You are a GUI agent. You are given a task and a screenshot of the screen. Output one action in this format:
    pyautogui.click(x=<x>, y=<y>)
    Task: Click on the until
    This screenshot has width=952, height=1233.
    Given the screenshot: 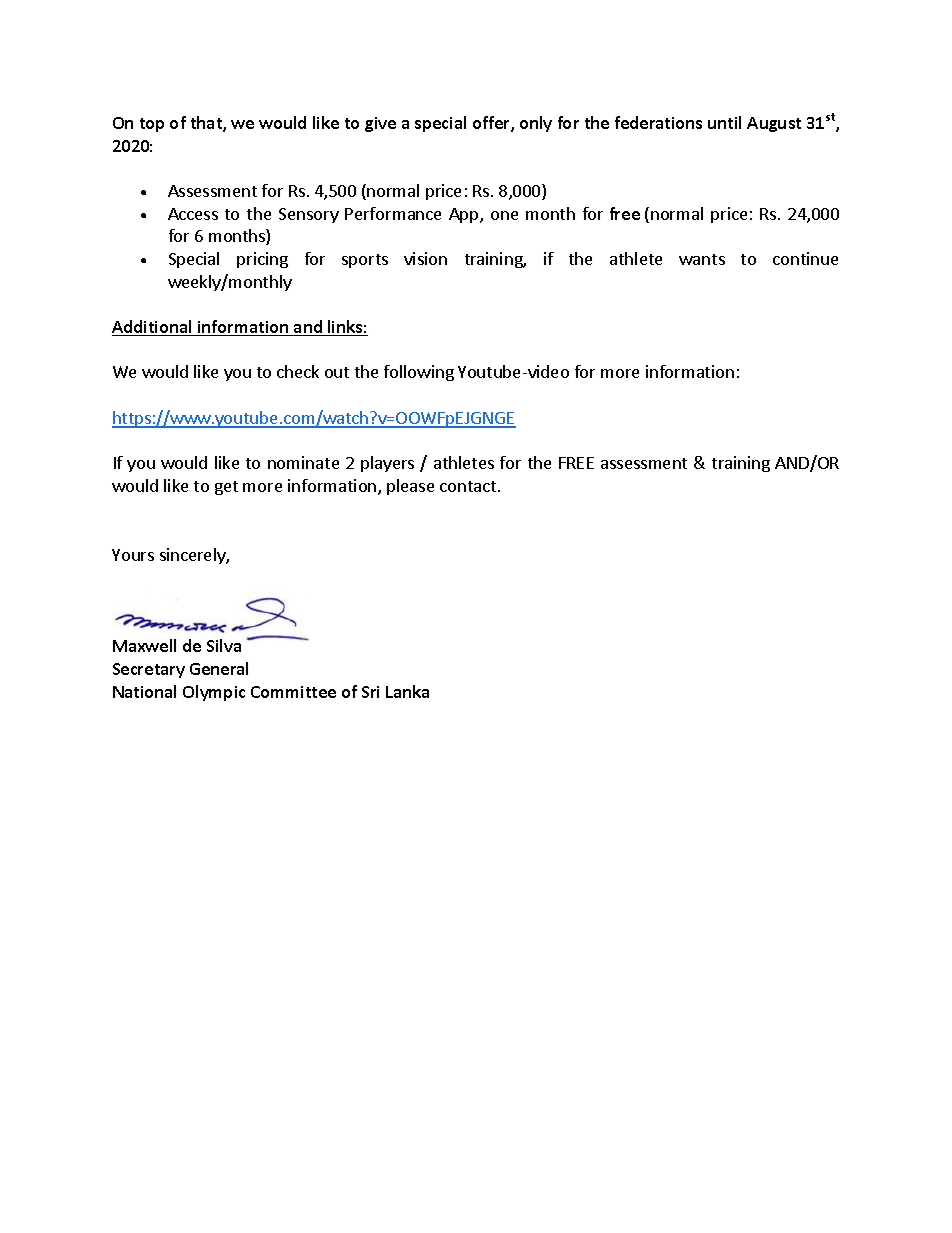 What is the action you would take?
    pyautogui.click(x=724, y=122)
